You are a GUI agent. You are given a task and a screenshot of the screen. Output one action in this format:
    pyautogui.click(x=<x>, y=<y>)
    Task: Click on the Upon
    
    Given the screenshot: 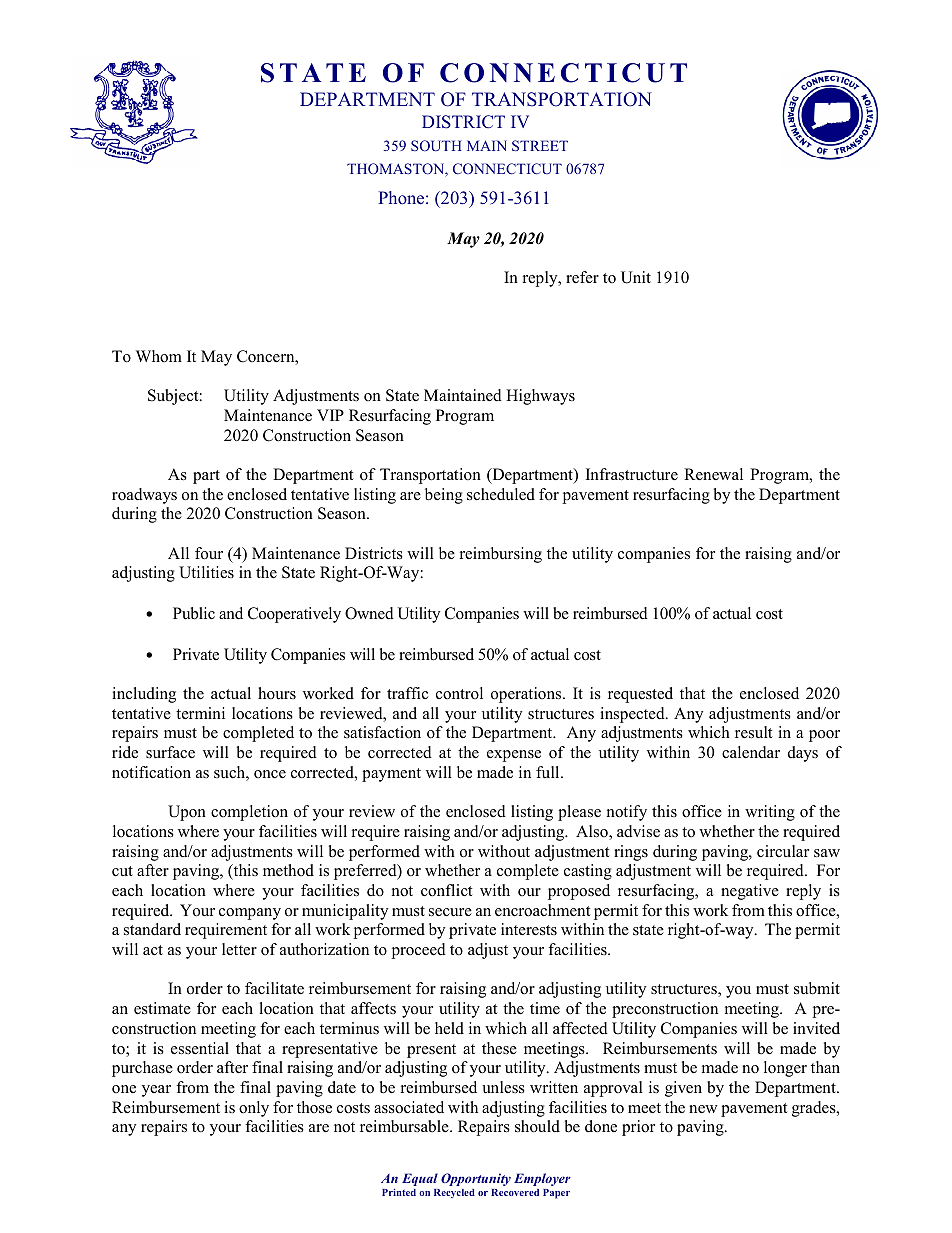 What is the action you would take?
    pyautogui.click(x=187, y=813)
